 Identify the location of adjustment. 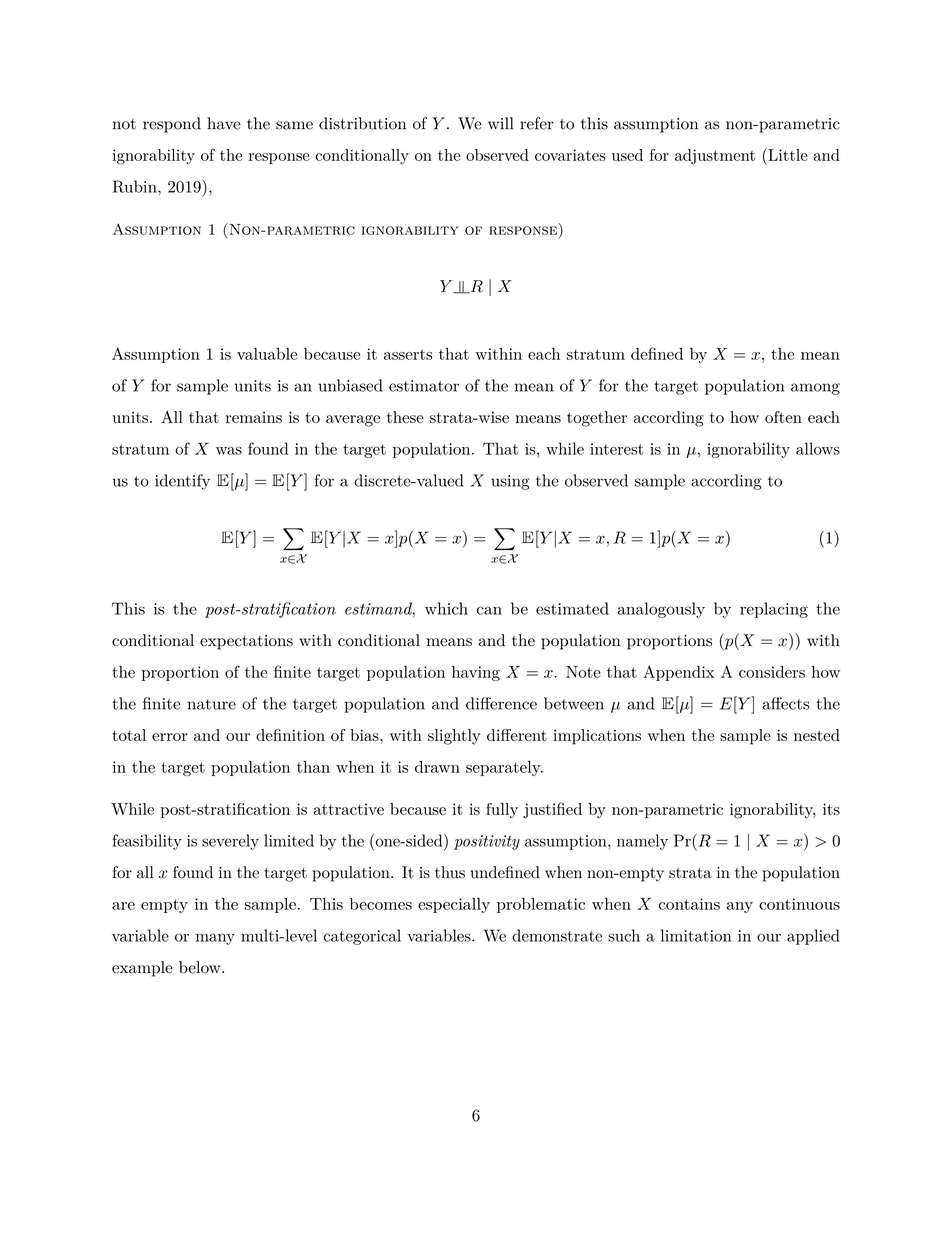
(715, 157).
